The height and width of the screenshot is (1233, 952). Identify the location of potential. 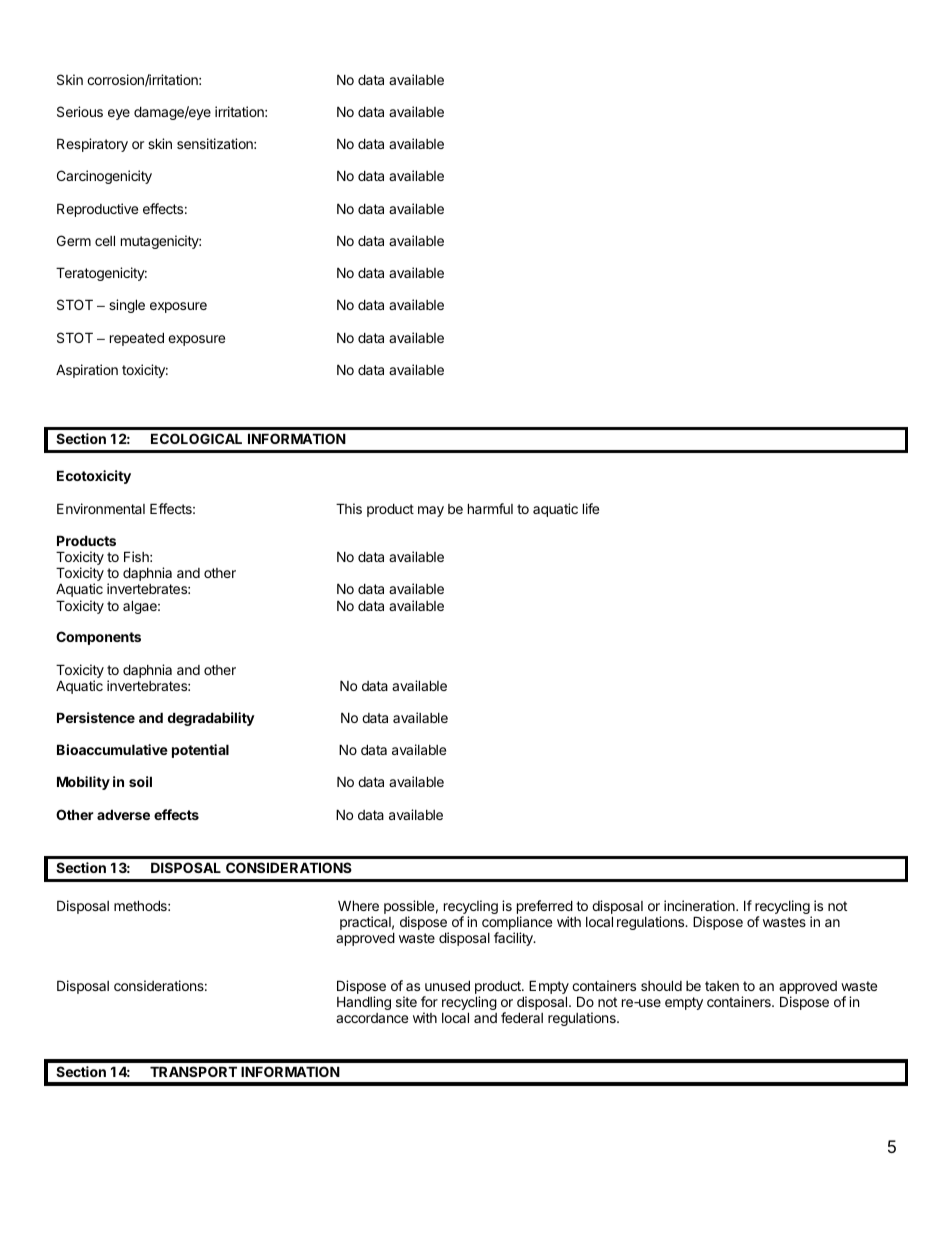
(200, 751).
